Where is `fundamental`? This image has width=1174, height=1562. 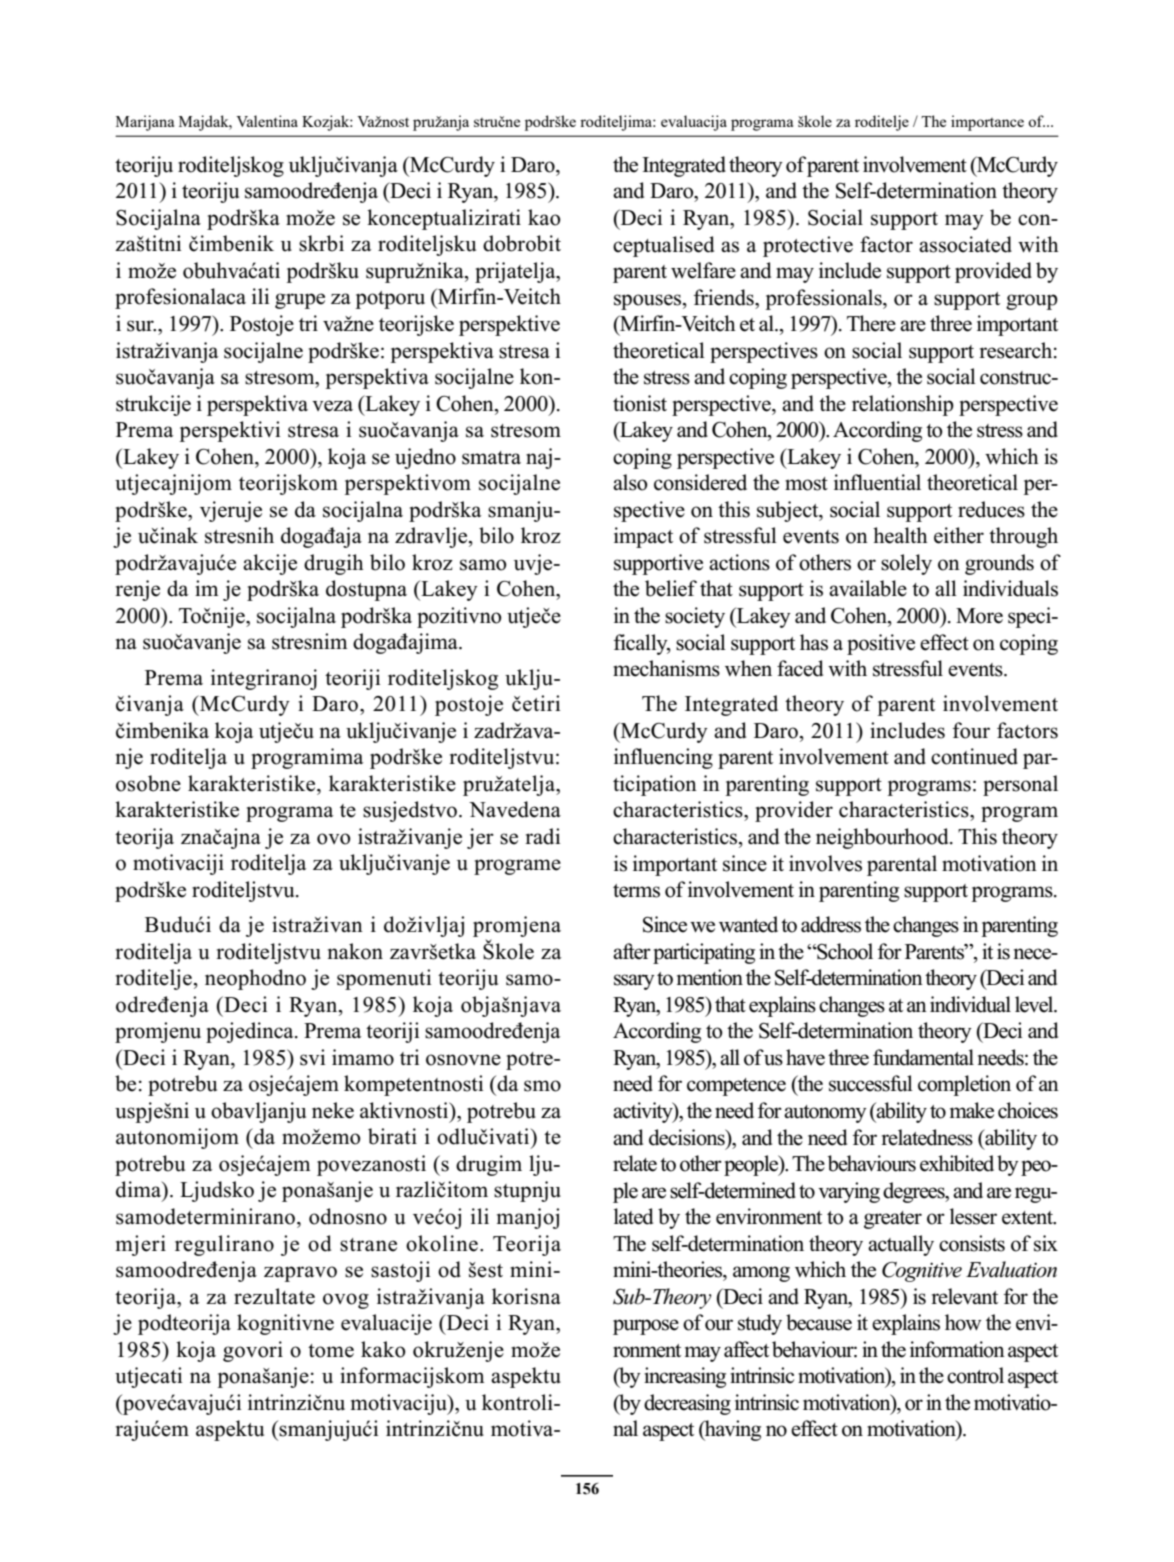
fundamental is located at coordinates (923, 1057).
